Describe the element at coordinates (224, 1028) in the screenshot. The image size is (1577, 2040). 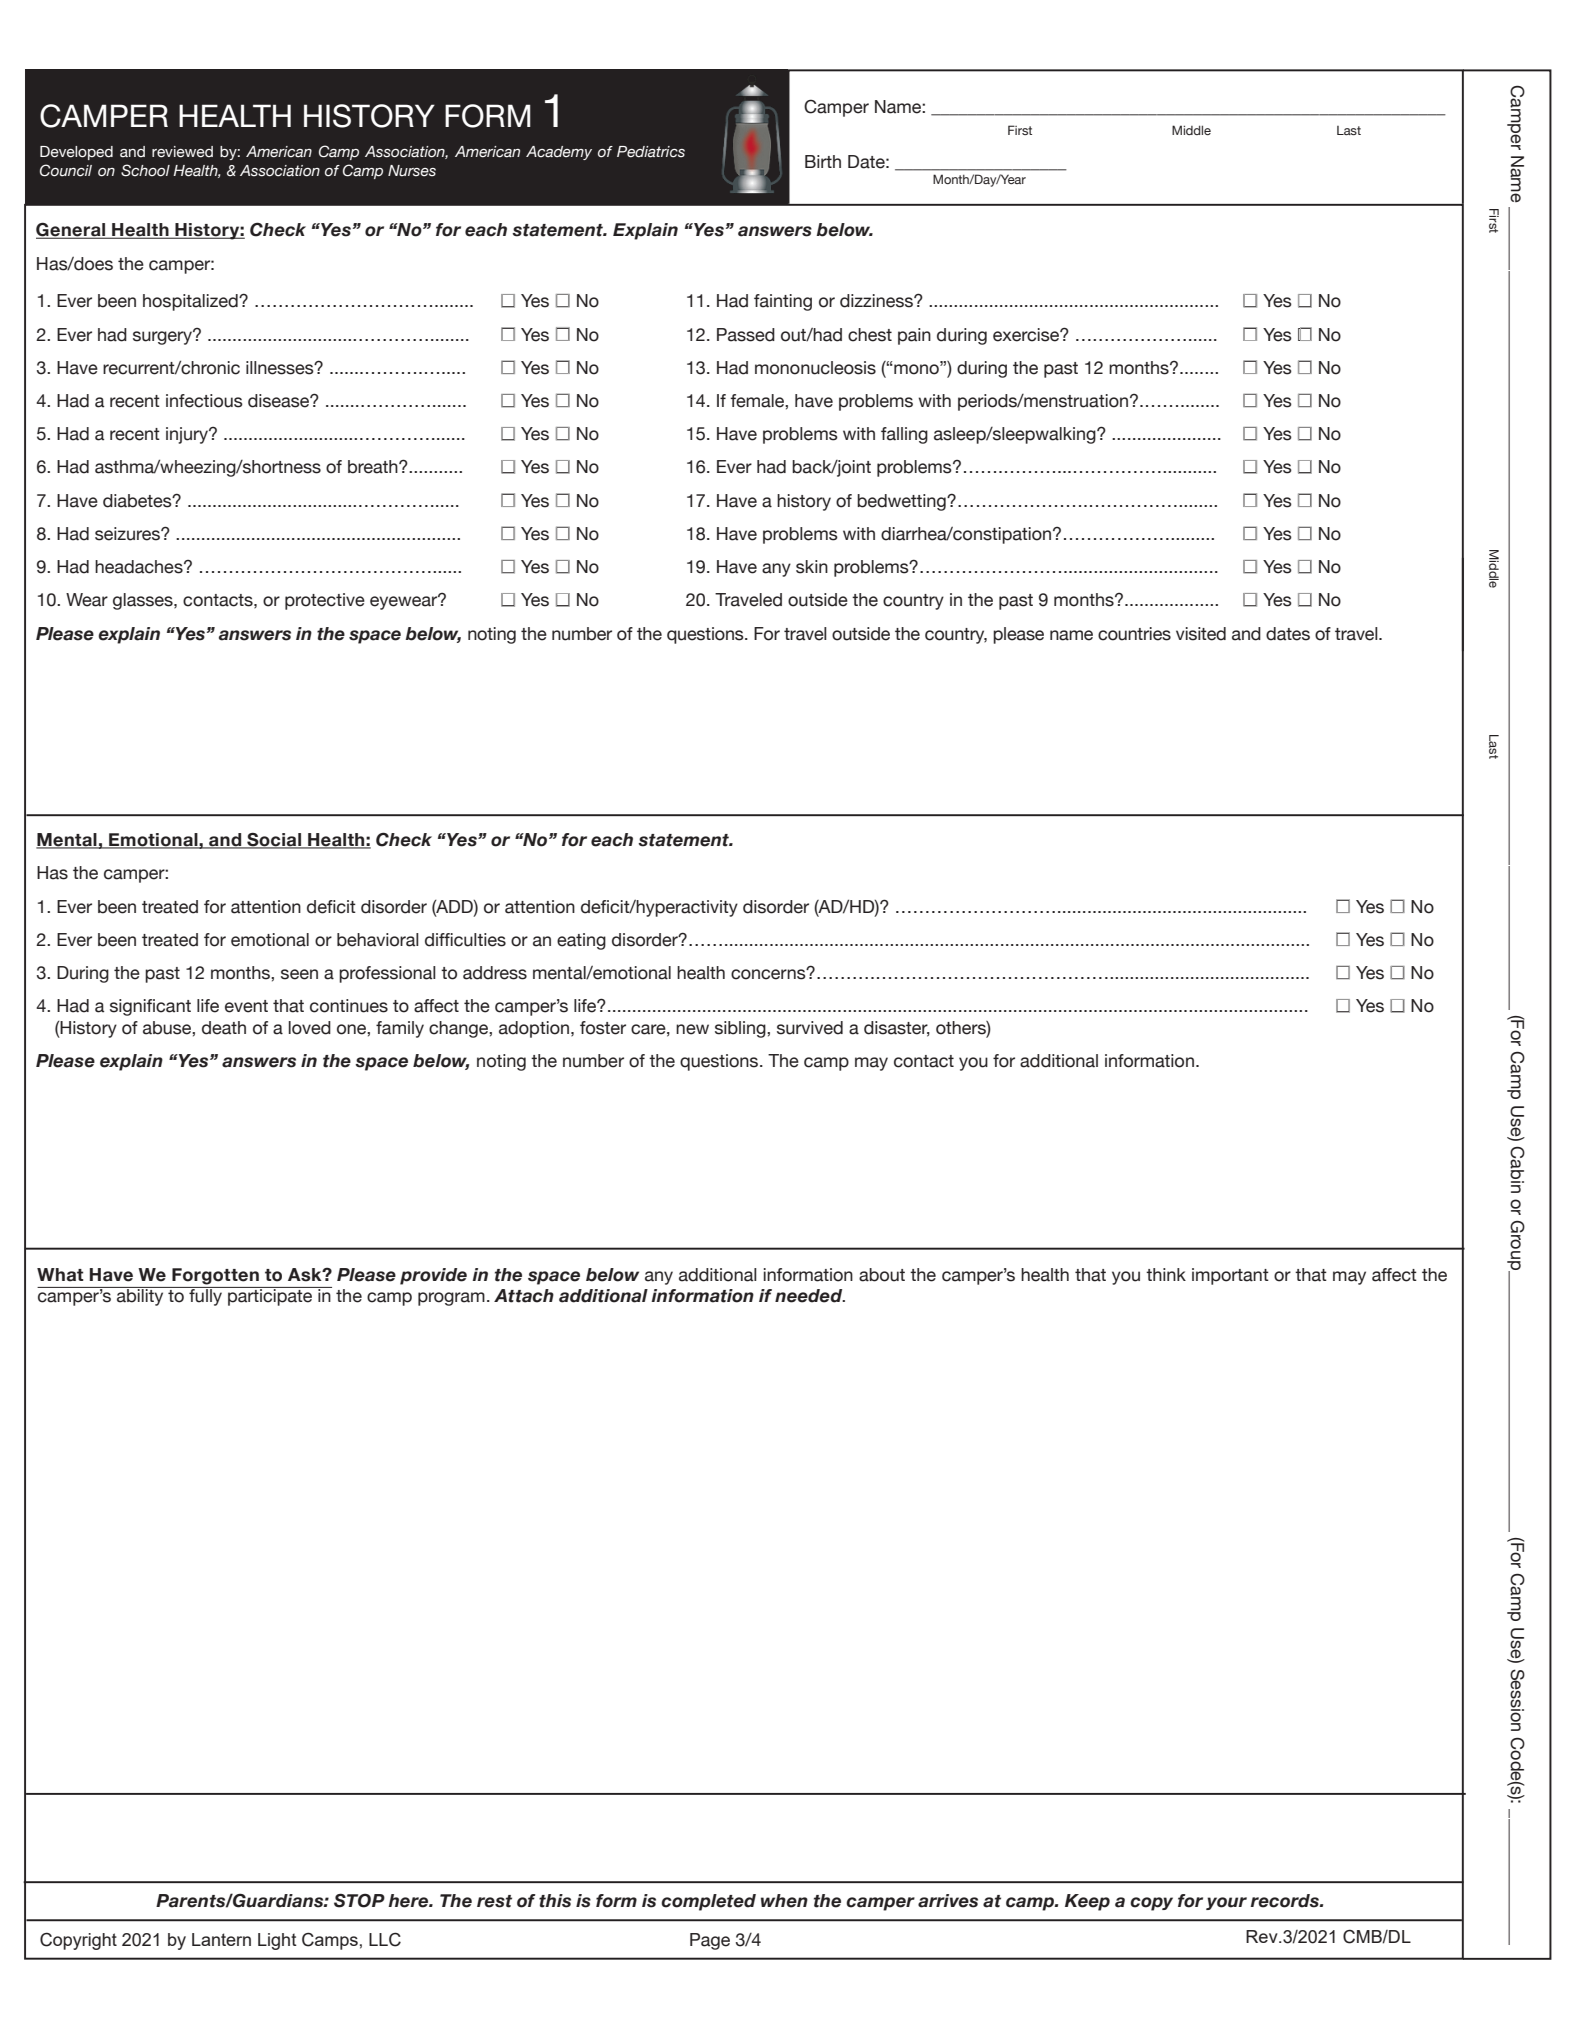
I see `death` at that location.
